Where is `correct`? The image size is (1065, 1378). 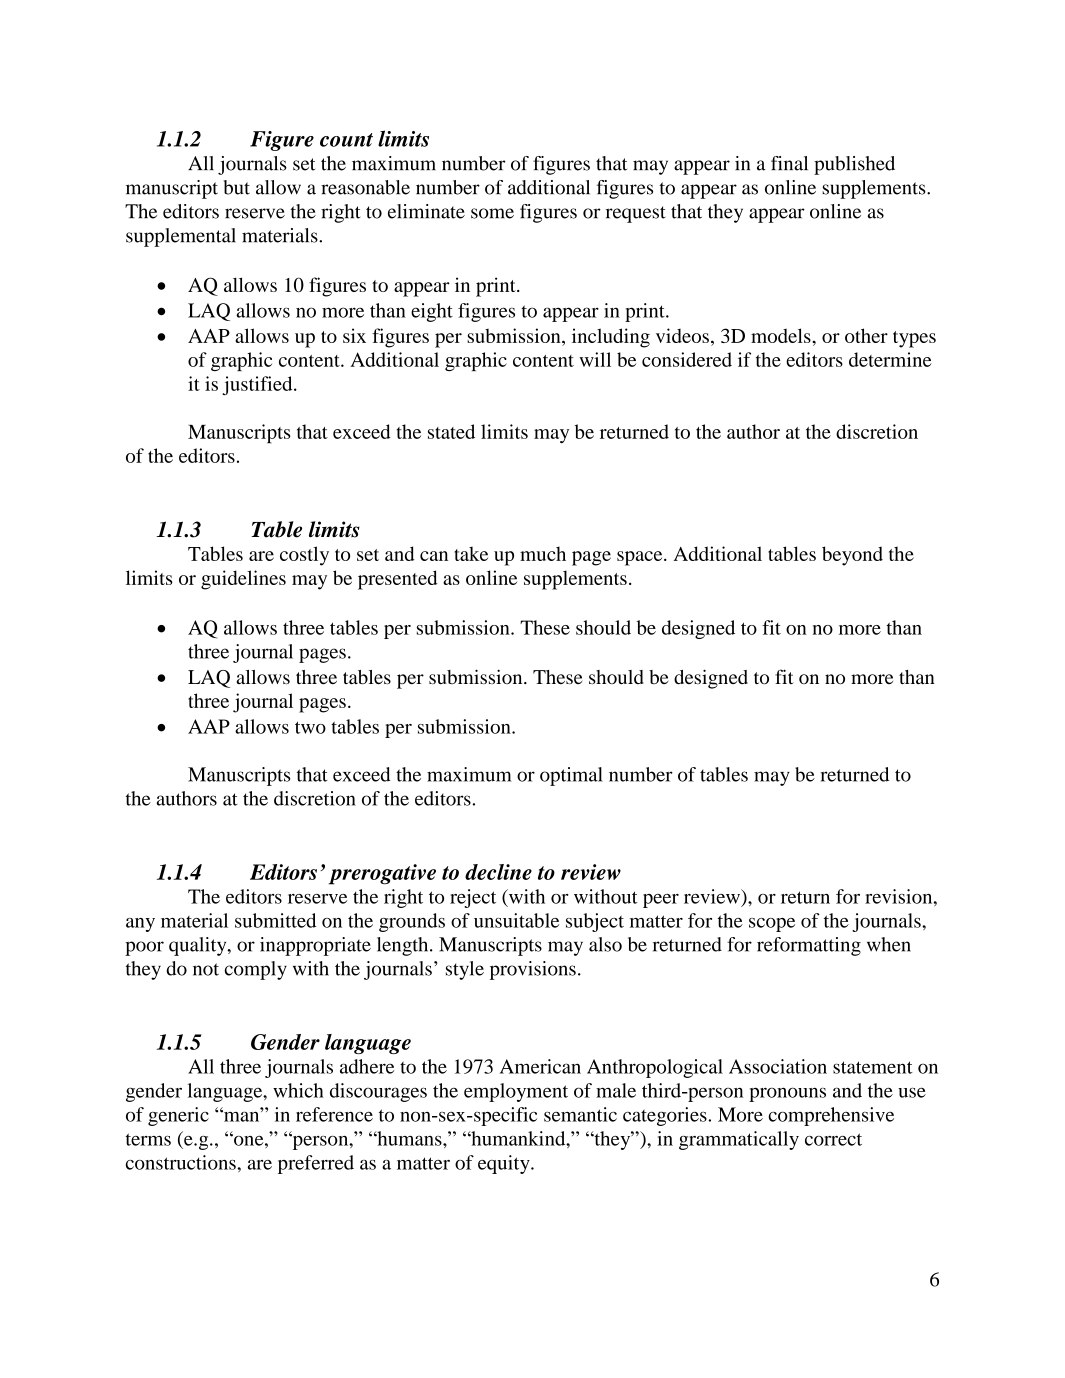
correct is located at coordinates (833, 1139).
